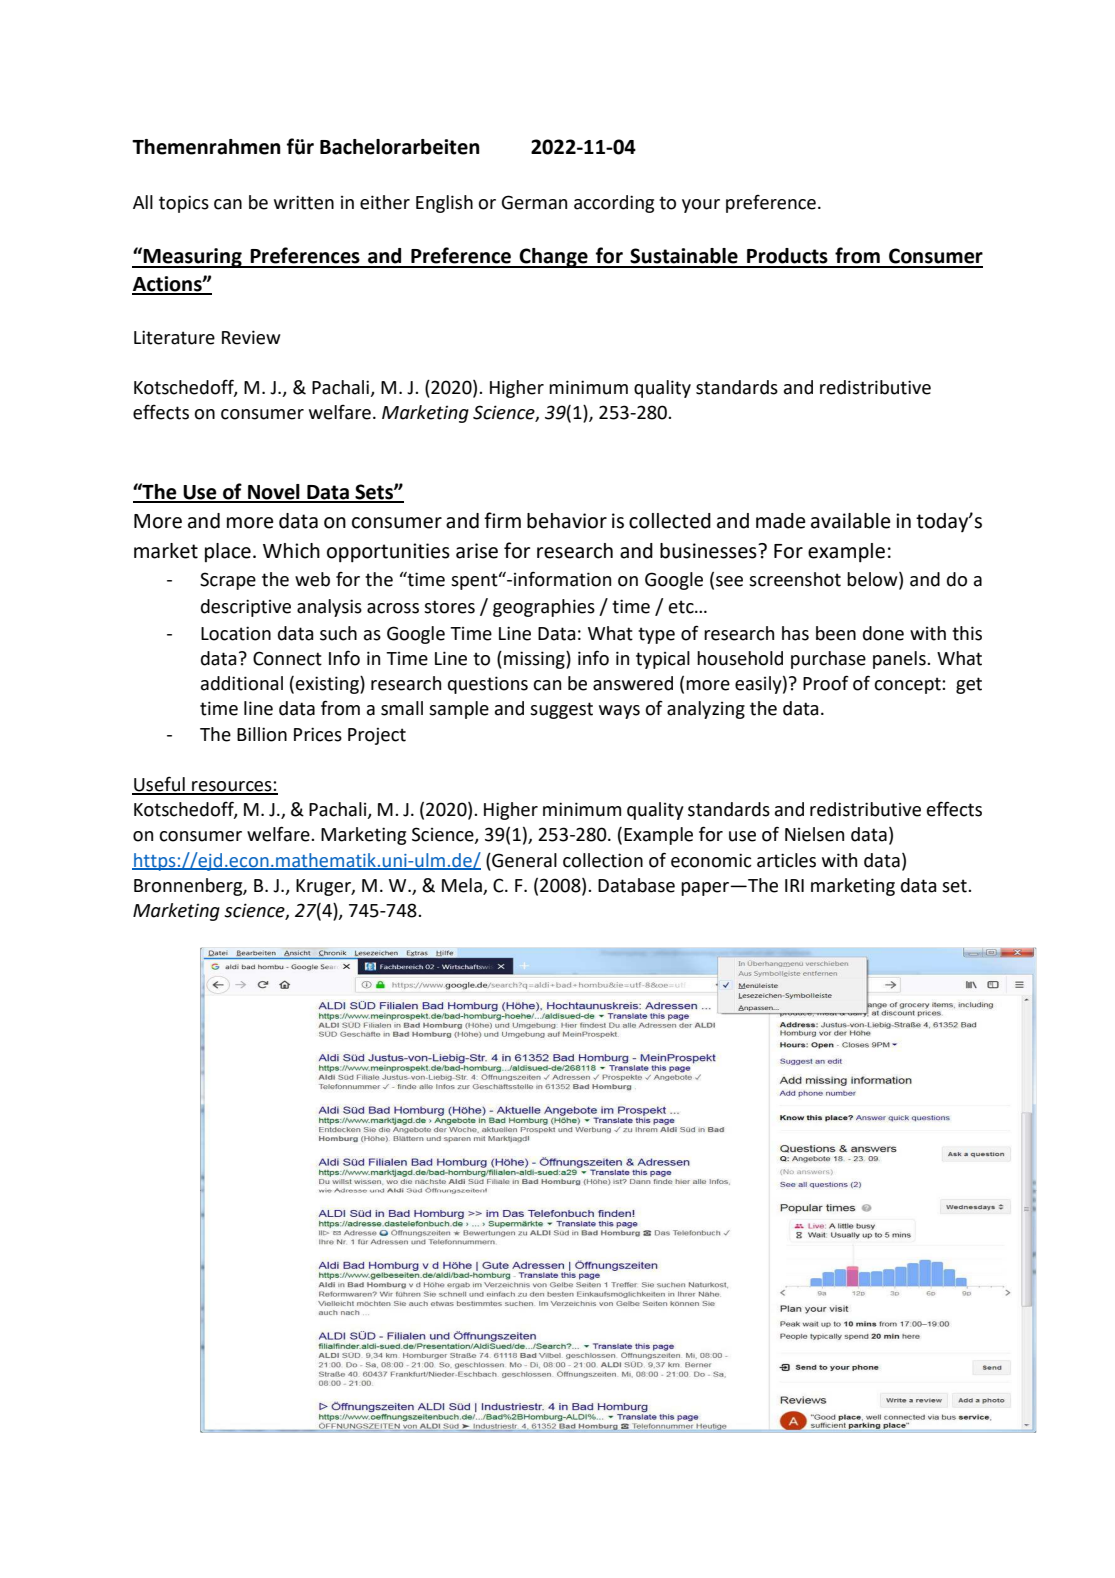 This image has height=1578, width=1115. What do you see at coordinates (701, 206) in the image?
I see `your` at bounding box center [701, 206].
